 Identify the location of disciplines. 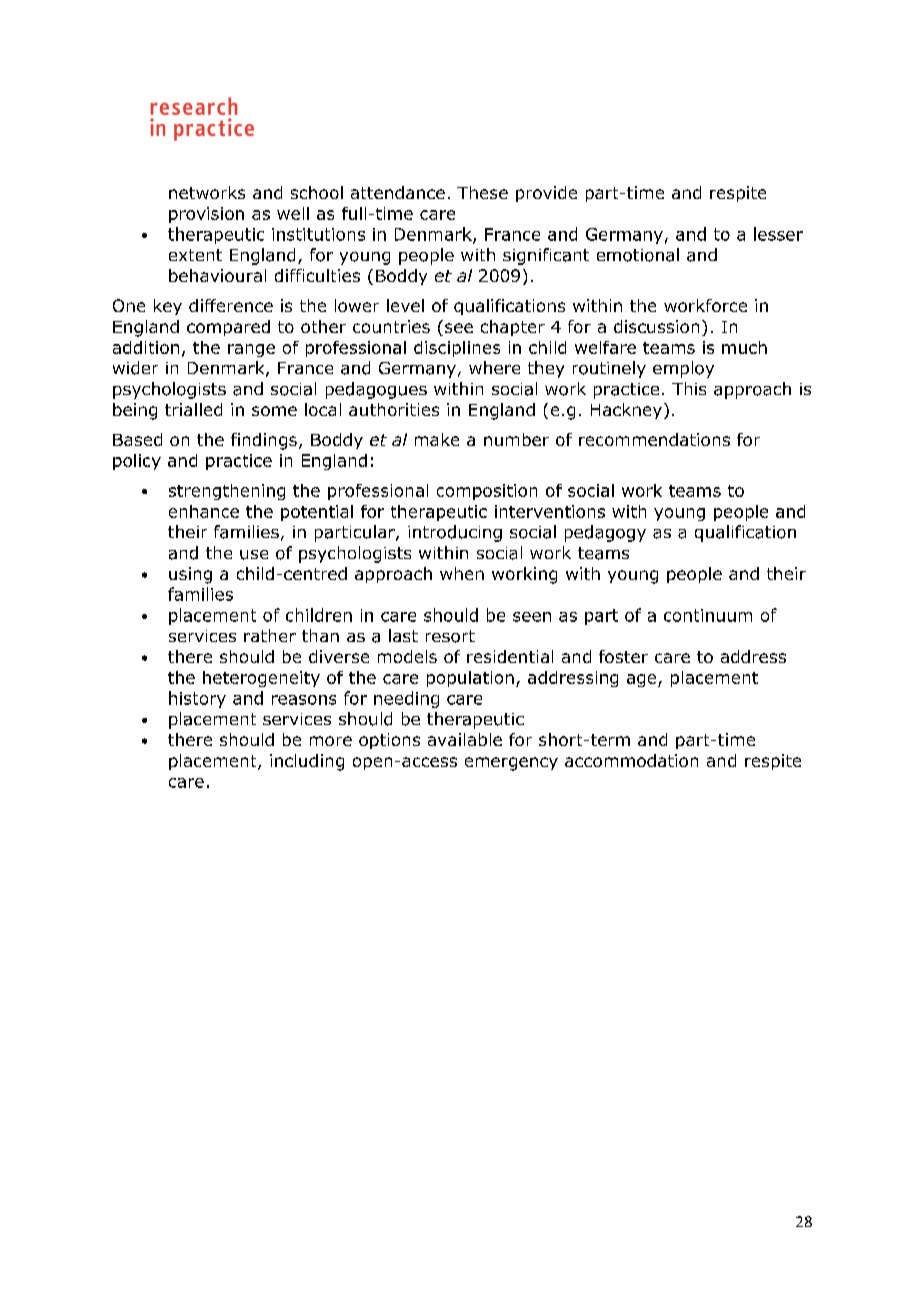
(457, 349).
